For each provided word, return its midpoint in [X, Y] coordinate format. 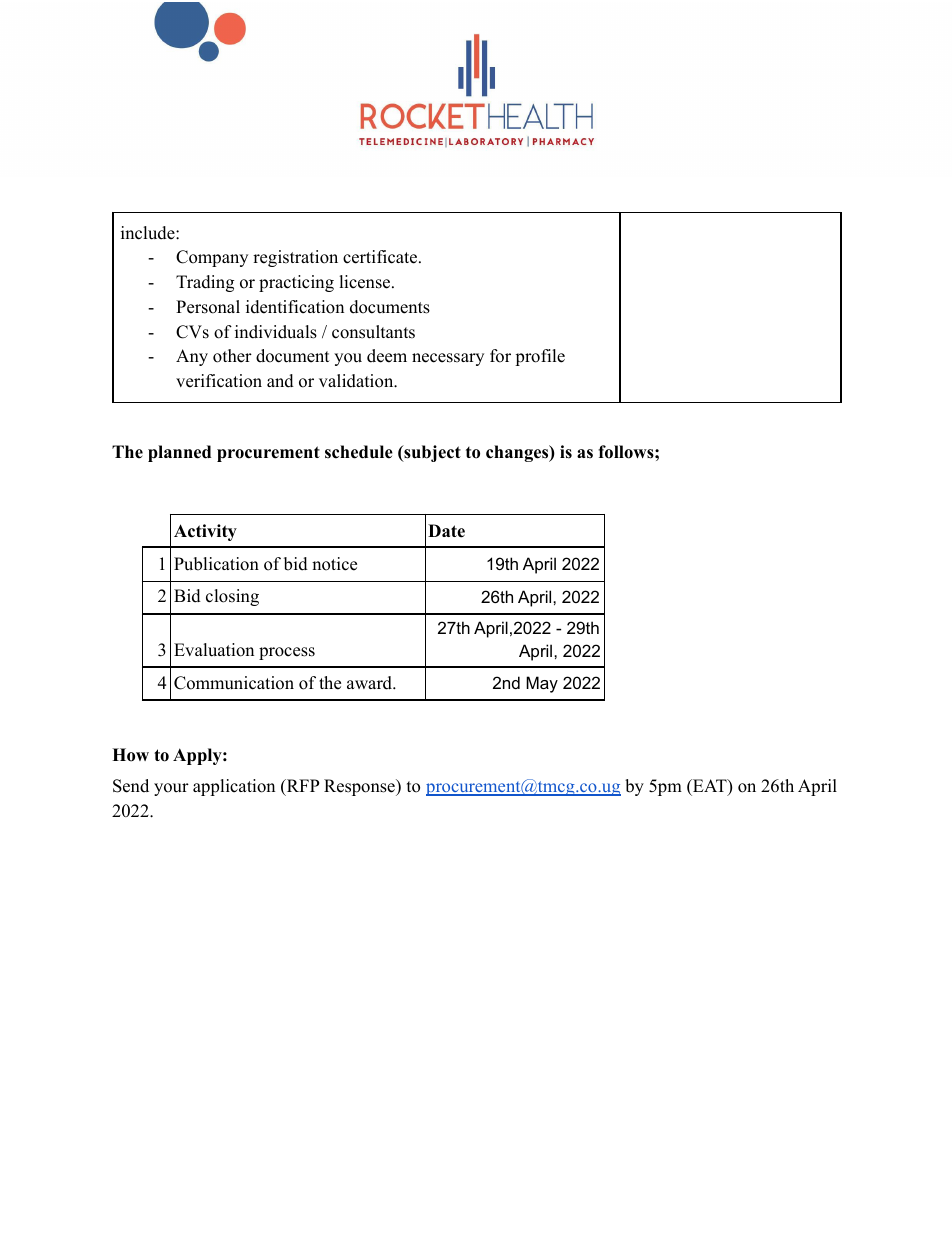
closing [232, 597]
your [171, 789]
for [500, 356]
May [542, 684]
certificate [380, 257]
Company [212, 258]
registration [295, 258]
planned [179, 453]
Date [446, 531]
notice [334, 564]
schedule [359, 452]
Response [360, 787]
